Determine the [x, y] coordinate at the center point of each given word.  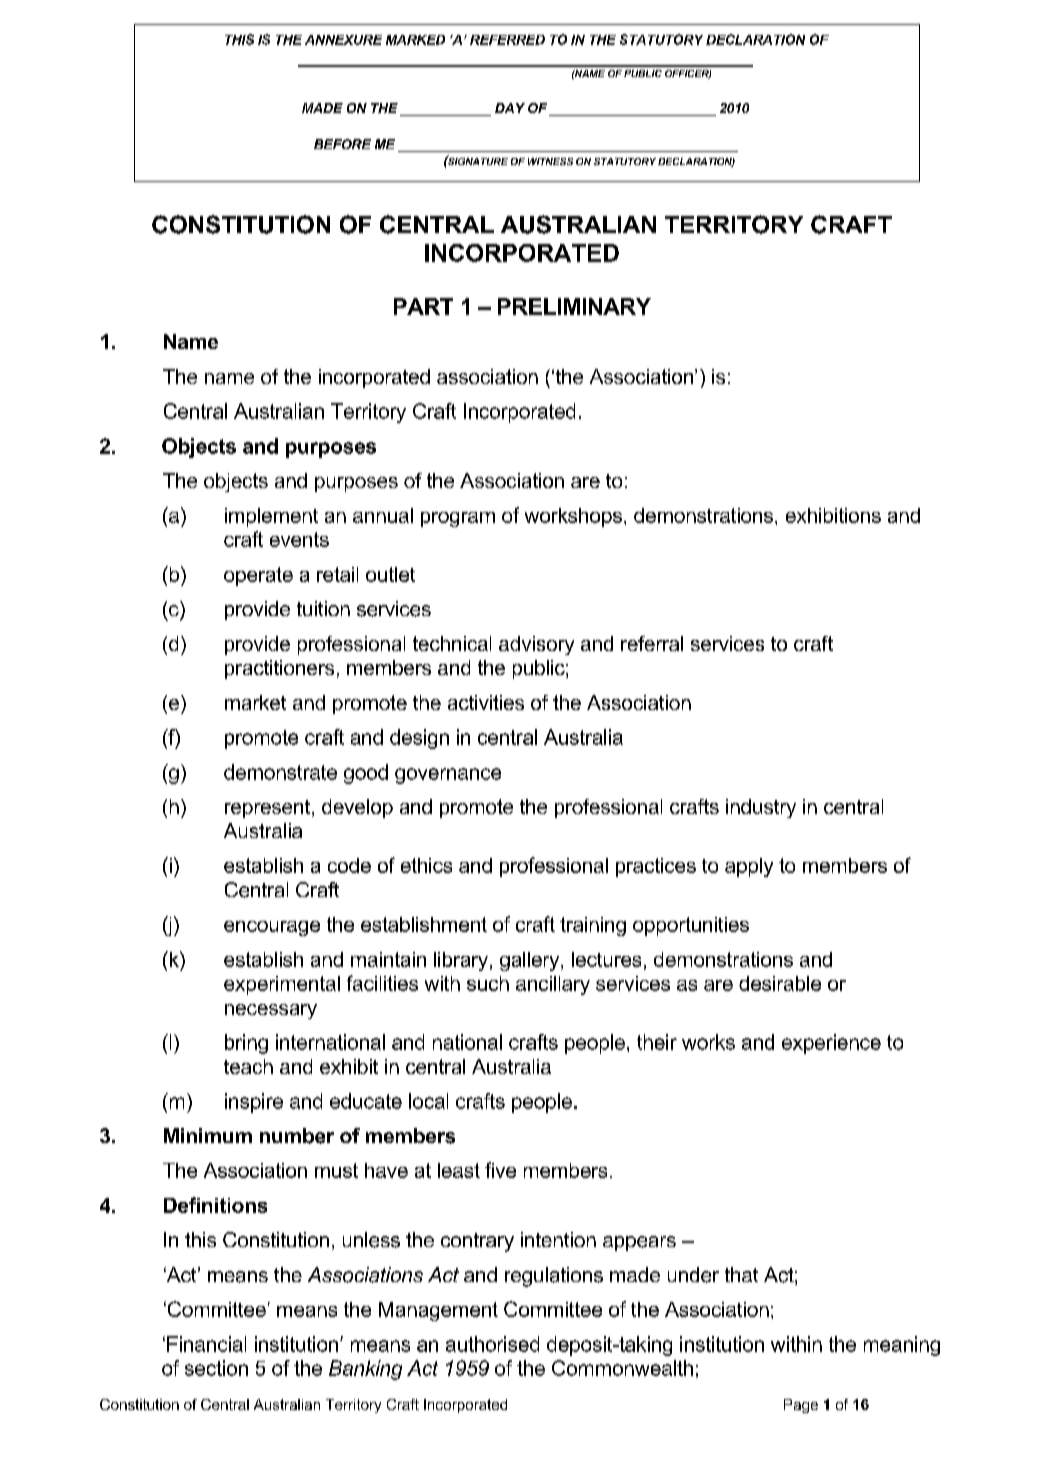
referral [652, 643]
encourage [272, 928]
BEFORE [342, 144]
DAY [510, 108]
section [216, 1368]
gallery [531, 961]
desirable [780, 983]
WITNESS [550, 161]
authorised [492, 1344]
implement [271, 517]
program [458, 519]
